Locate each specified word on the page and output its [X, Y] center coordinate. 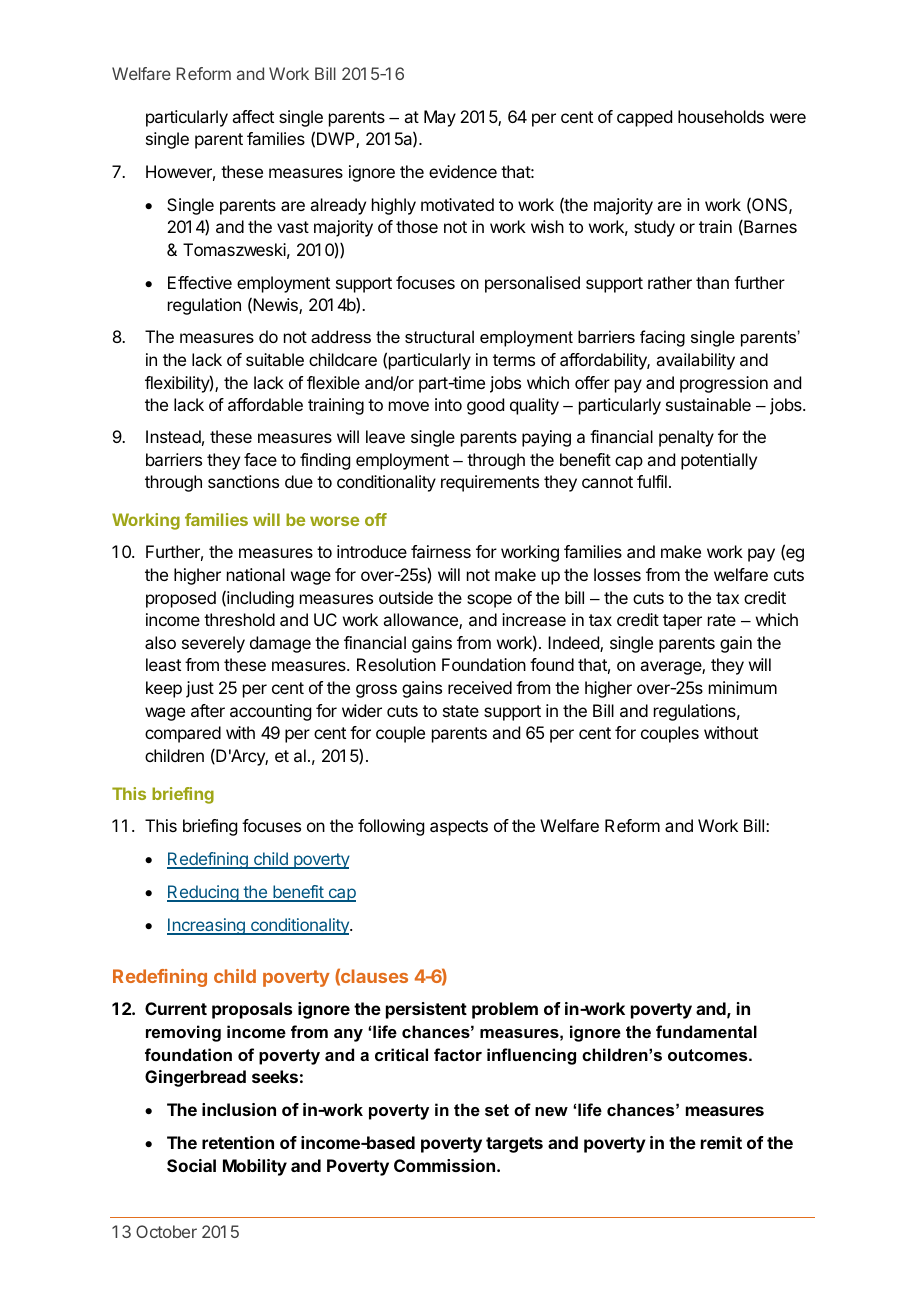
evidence [463, 171]
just [200, 689]
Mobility [255, 1167]
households [721, 116]
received [480, 687]
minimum [743, 687]
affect [253, 116]
